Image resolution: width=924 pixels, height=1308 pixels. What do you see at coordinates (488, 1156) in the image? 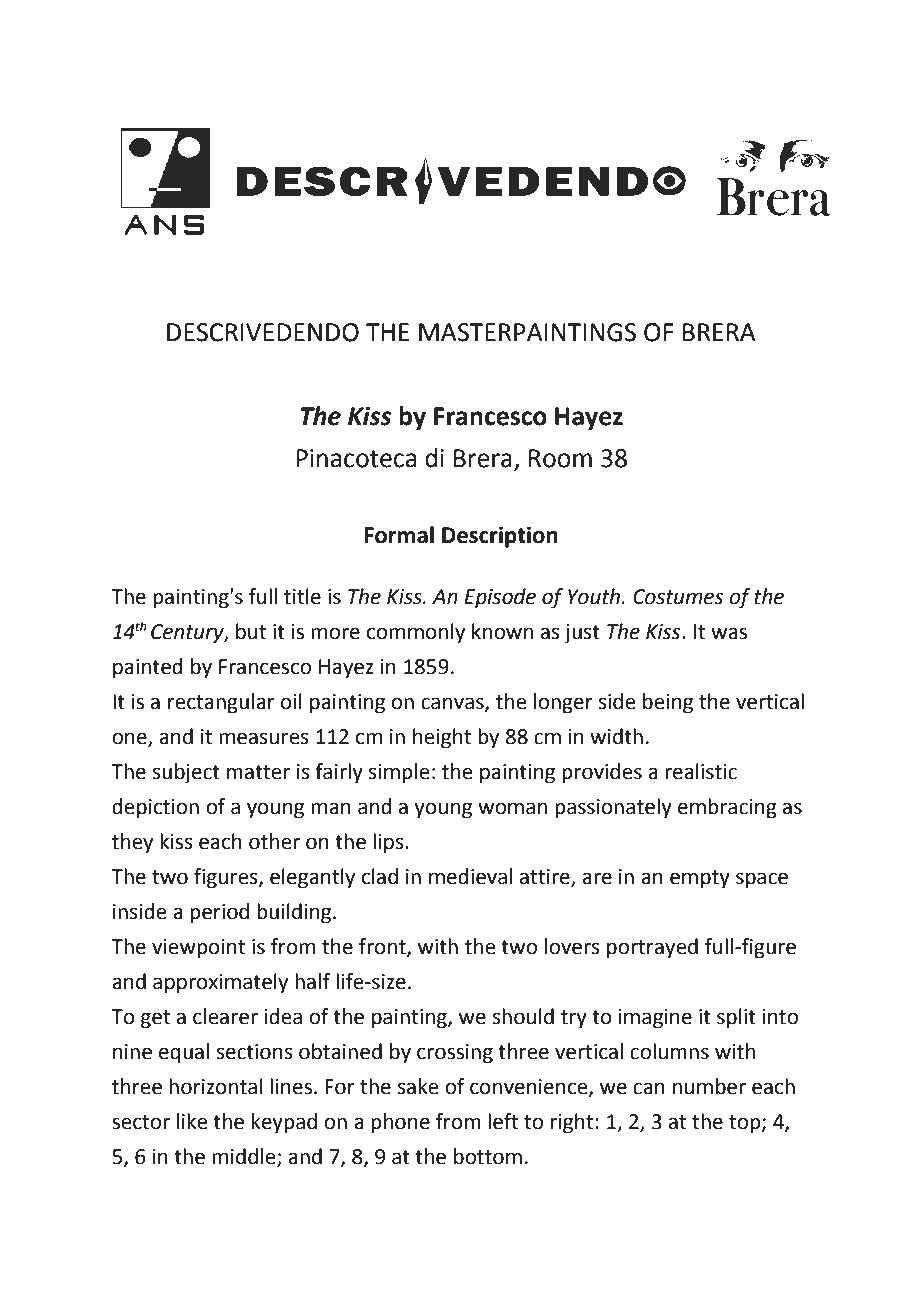
I see `bottom` at bounding box center [488, 1156].
